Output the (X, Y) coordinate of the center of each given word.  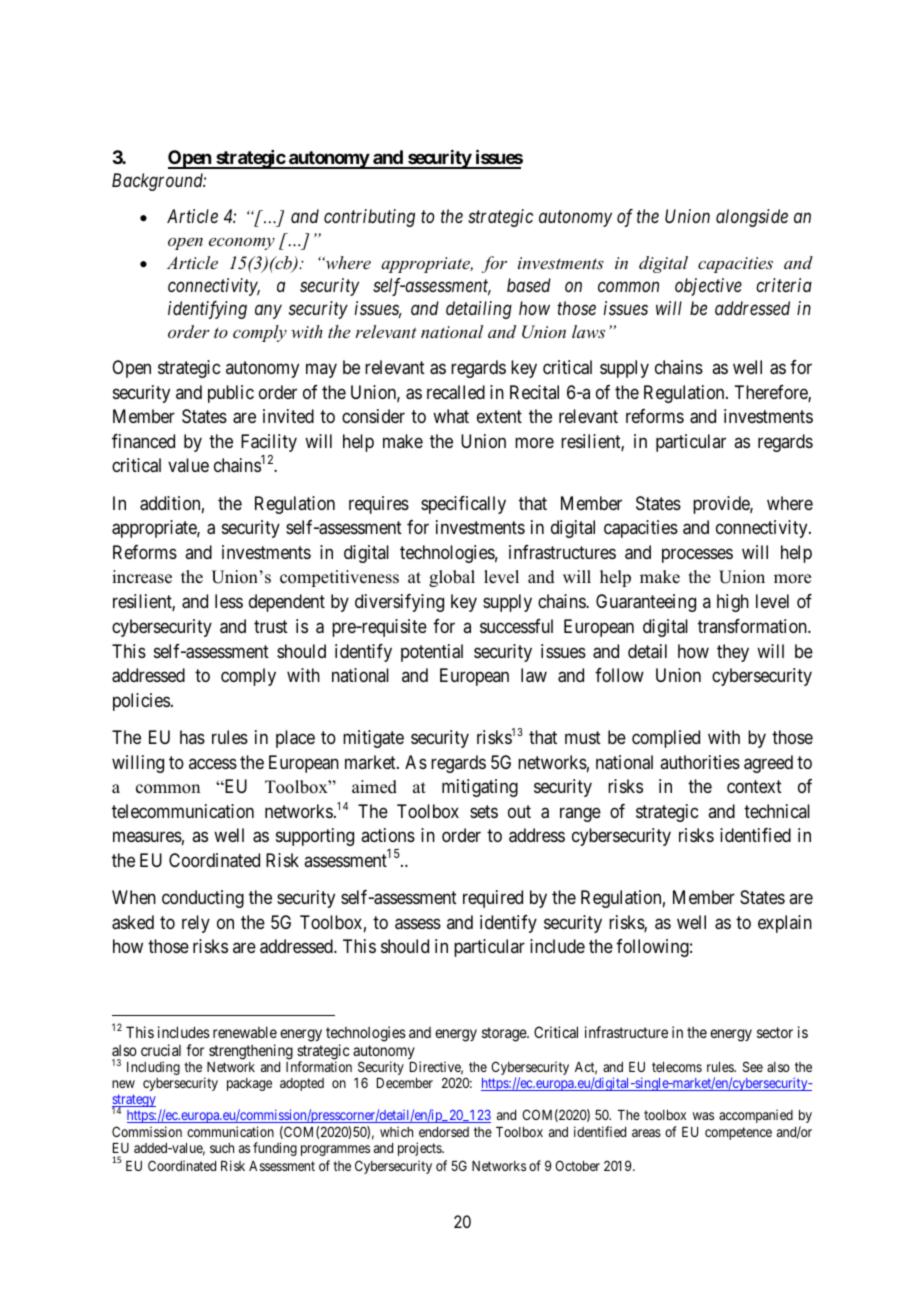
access (213, 763)
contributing (369, 218)
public (231, 394)
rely (196, 924)
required (493, 899)
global (452, 578)
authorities (700, 762)
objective (708, 287)
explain (785, 924)
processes (697, 555)
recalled (456, 392)
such (222, 1148)
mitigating (480, 788)
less (229, 601)
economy (242, 243)
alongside (752, 218)
